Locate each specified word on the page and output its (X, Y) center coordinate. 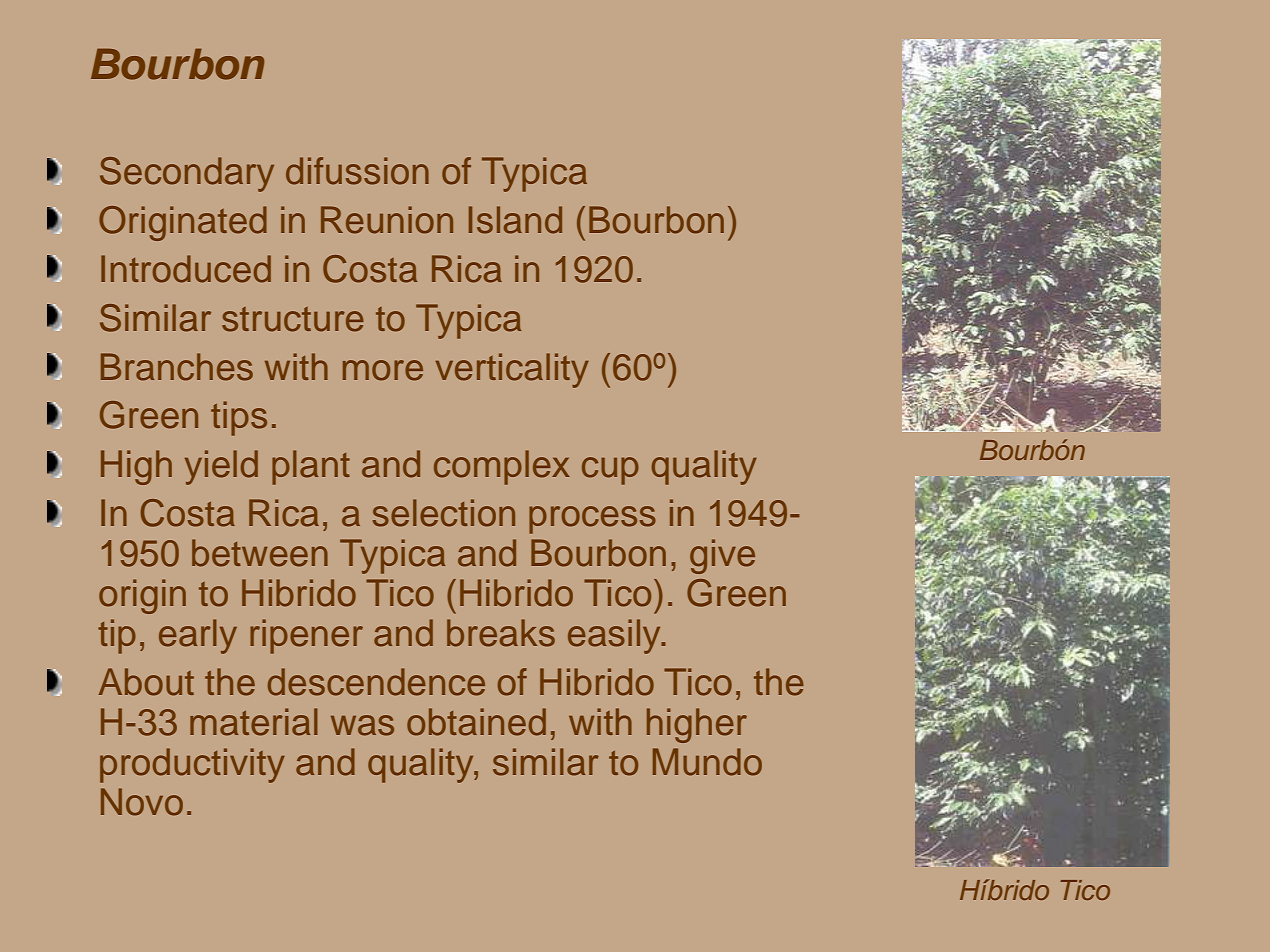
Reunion (387, 220)
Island (515, 220)
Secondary (187, 174)
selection (444, 513)
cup (610, 471)
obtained (476, 722)
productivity (192, 765)
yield (221, 467)
